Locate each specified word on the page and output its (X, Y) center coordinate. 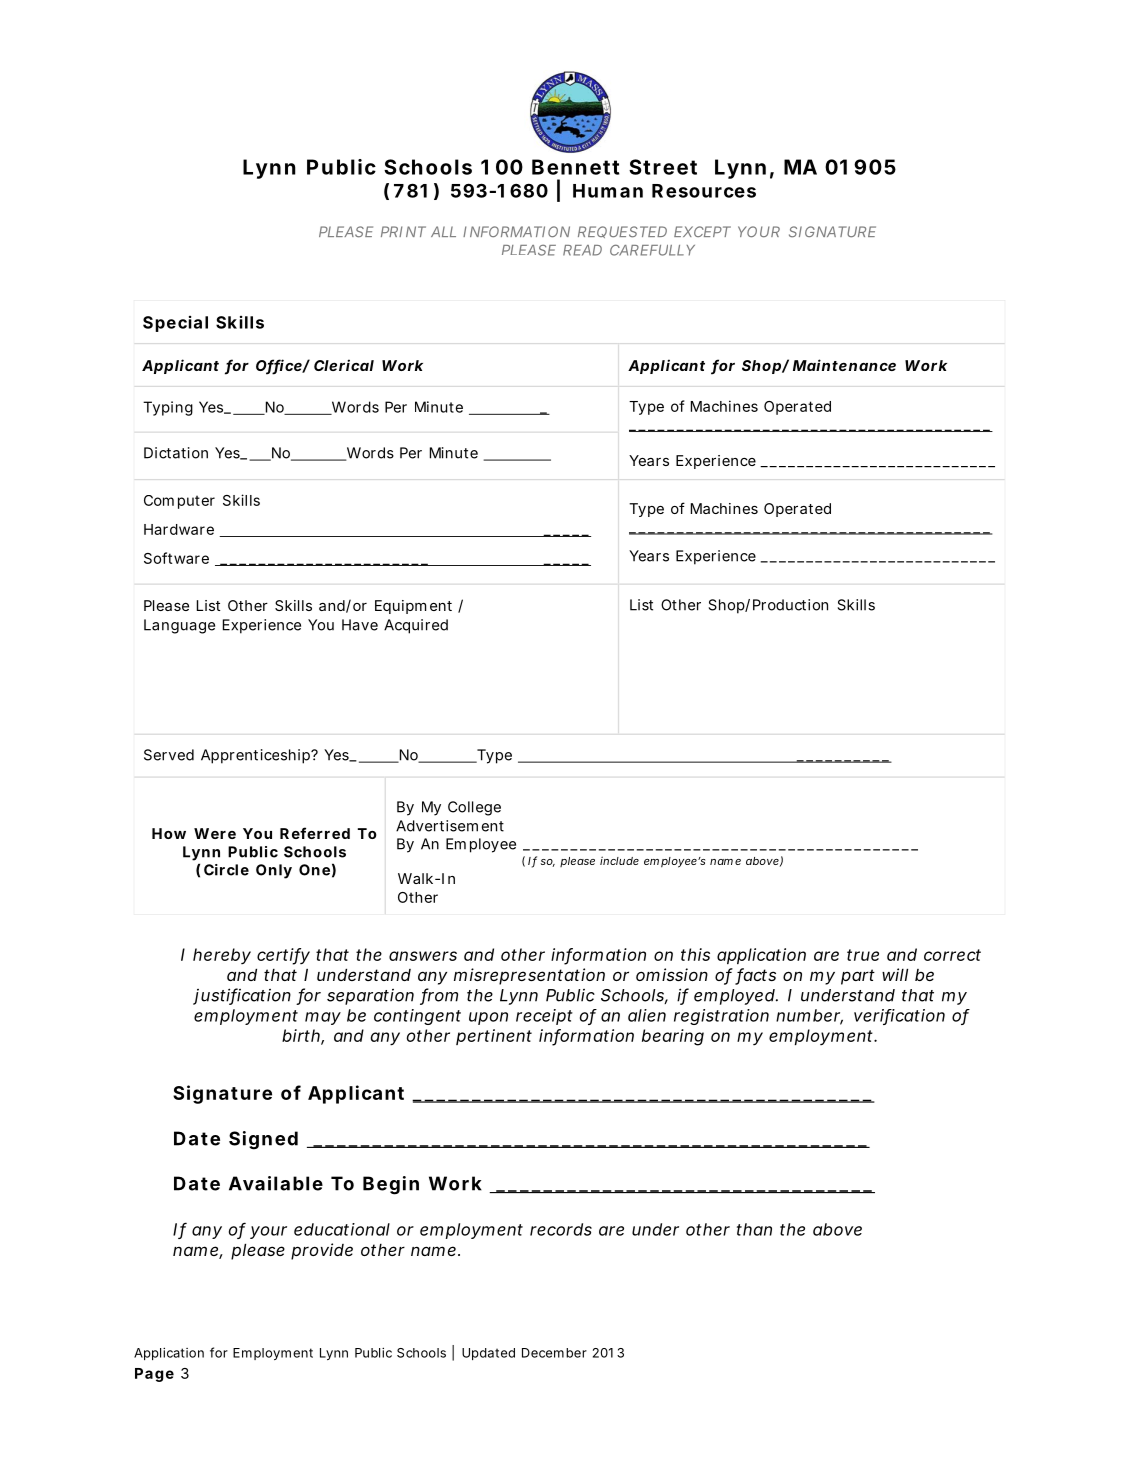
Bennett (576, 167)
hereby (222, 956)
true (863, 955)
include (619, 860)
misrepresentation (529, 976)
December (554, 1353)
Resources (704, 191)
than (754, 1229)
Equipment (413, 607)
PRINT (403, 231)
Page (154, 1375)
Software (176, 558)
